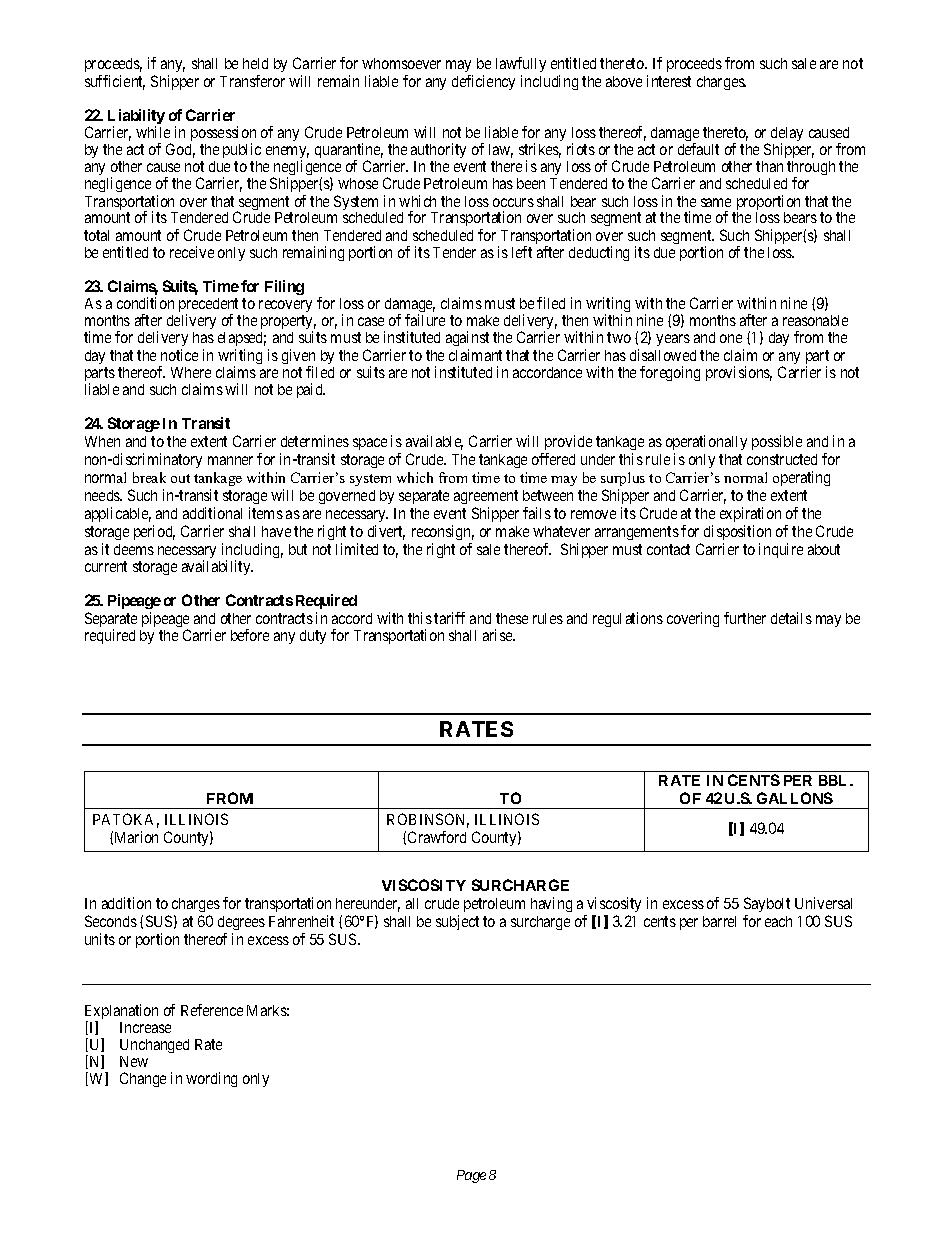 The height and width of the page is (1233, 952). Describe the element at coordinates (787, 135) in the page. I see `delay` at that location.
